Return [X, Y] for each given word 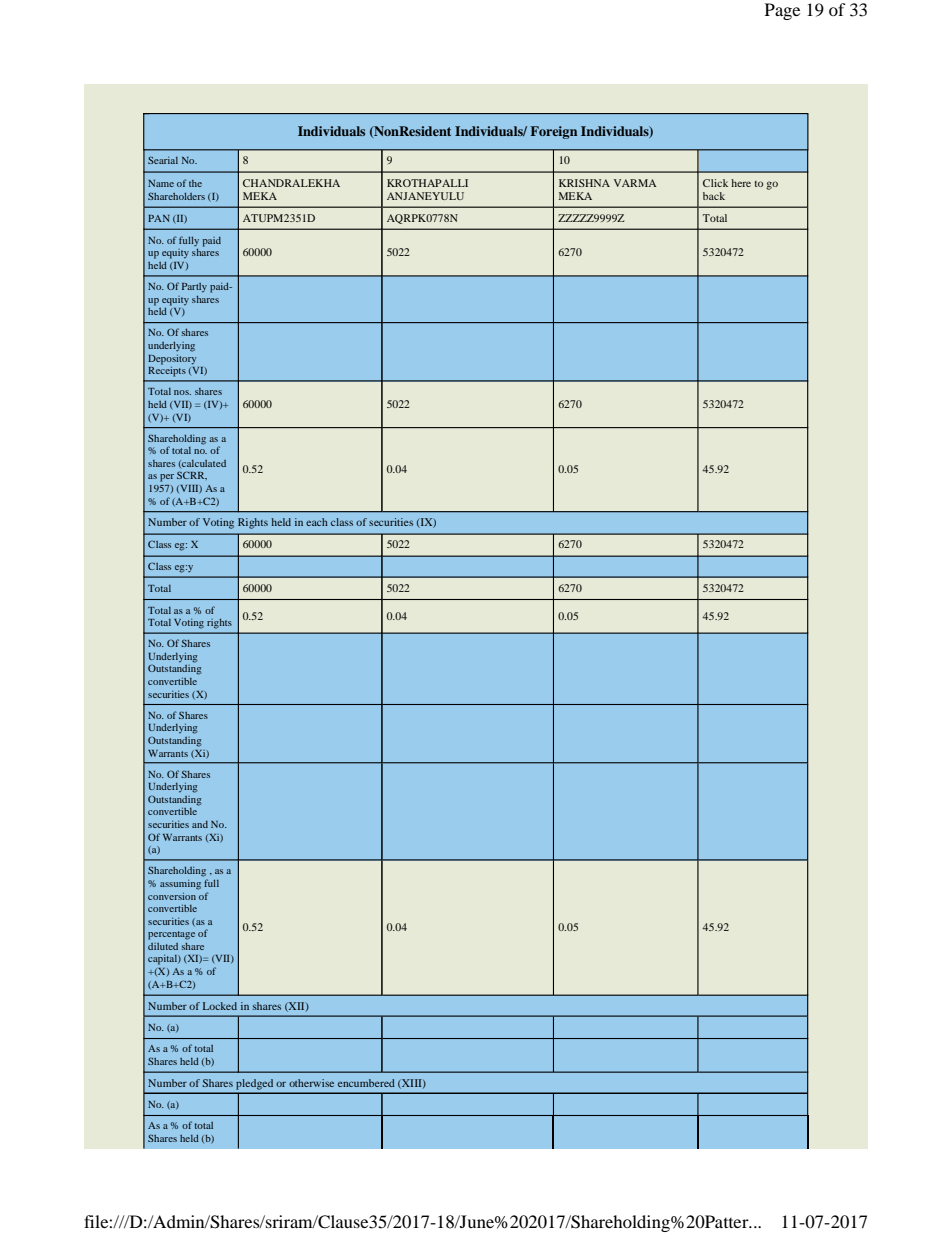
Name [161, 183]
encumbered [366, 1083]
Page [782, 11]
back [714, 196]
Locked [220, 1006]
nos [182, 392]
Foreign [553, 132]
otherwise [311, 1083]
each [317, 522]
